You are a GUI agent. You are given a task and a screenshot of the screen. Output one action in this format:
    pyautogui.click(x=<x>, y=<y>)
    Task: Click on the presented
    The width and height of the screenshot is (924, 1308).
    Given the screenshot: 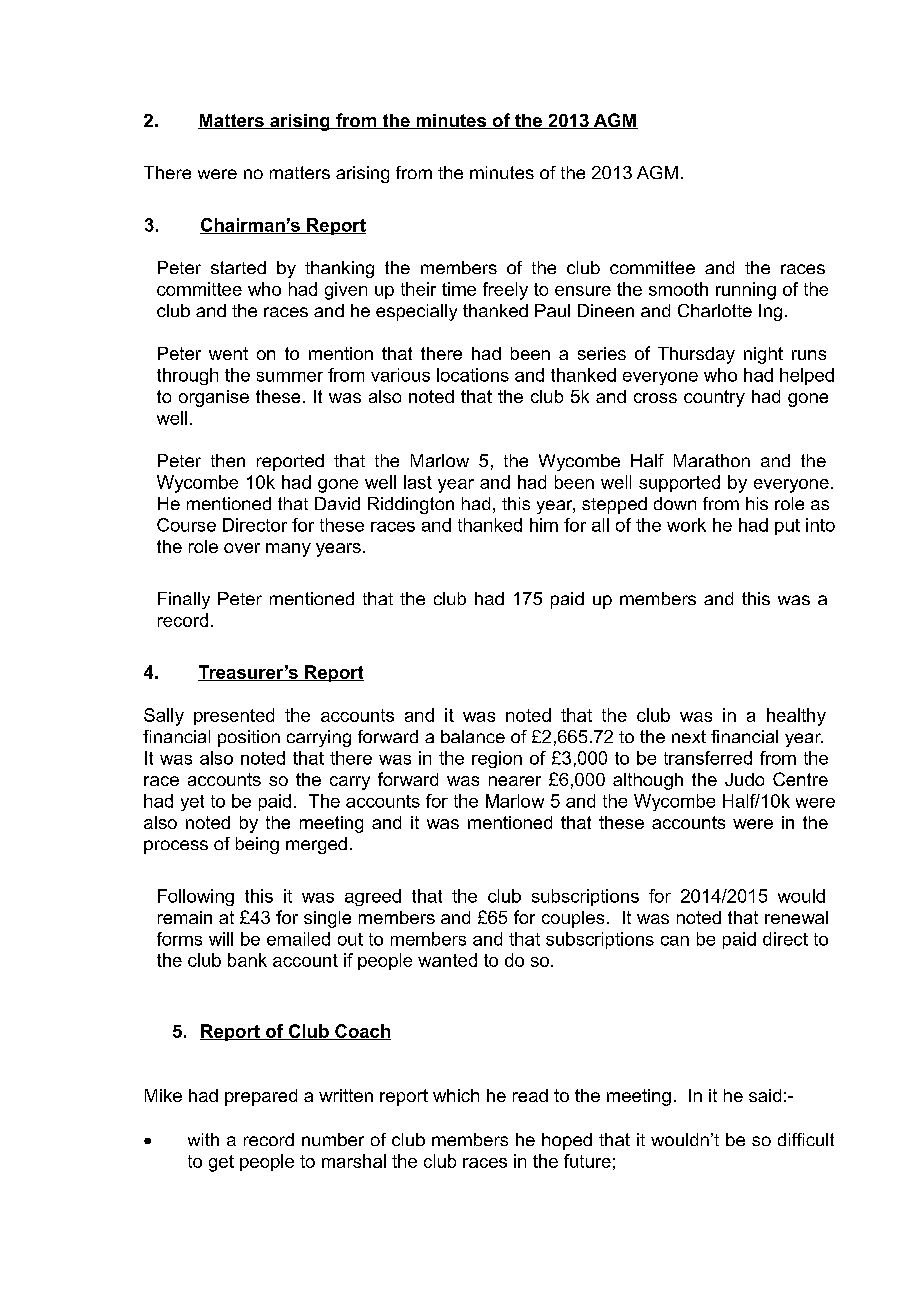 What is the action you would take?
    pyautogui.click(x=234, y=716)
